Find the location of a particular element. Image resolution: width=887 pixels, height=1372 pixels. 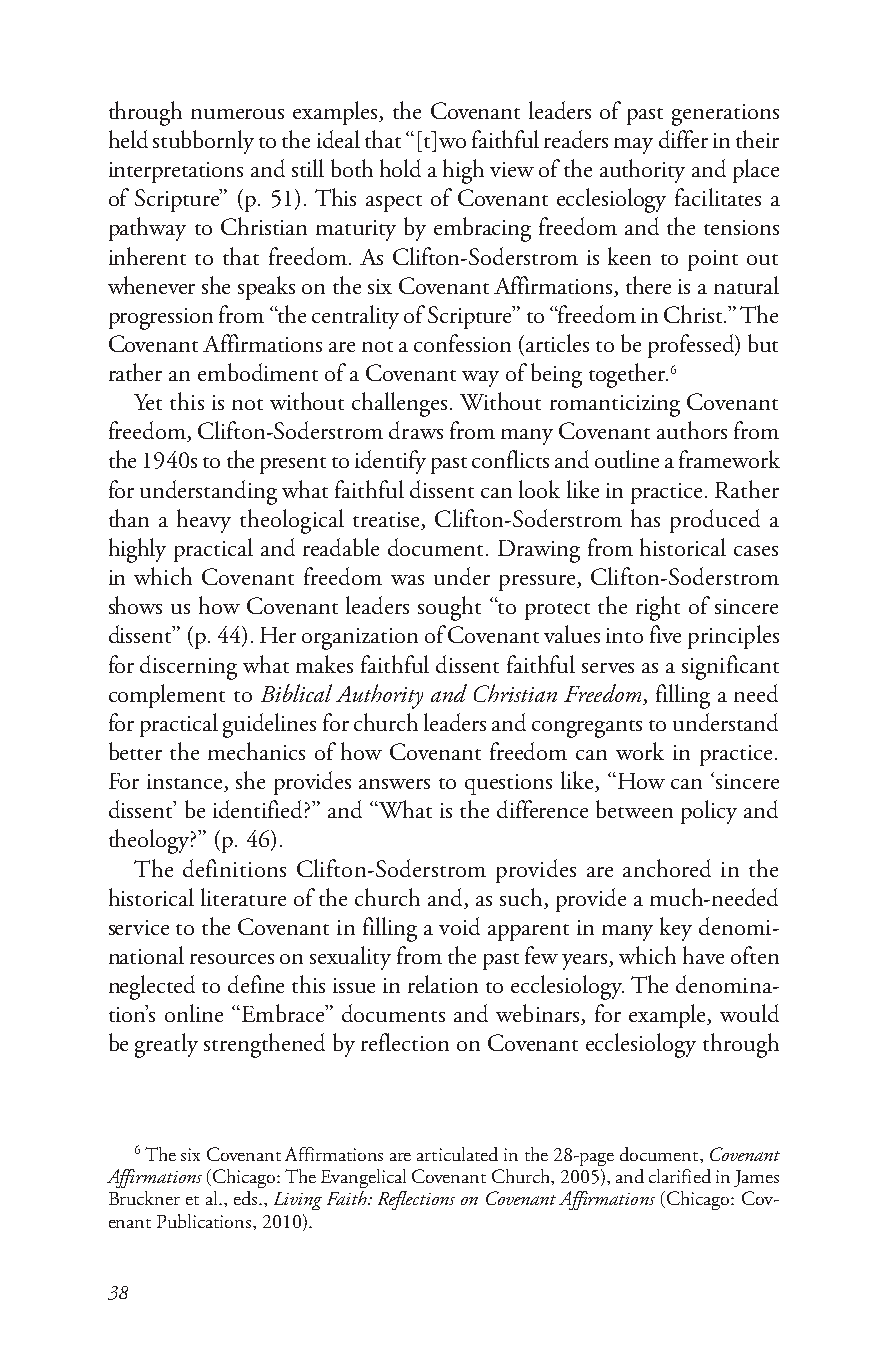

answers is located at coordinates (394, 784).
